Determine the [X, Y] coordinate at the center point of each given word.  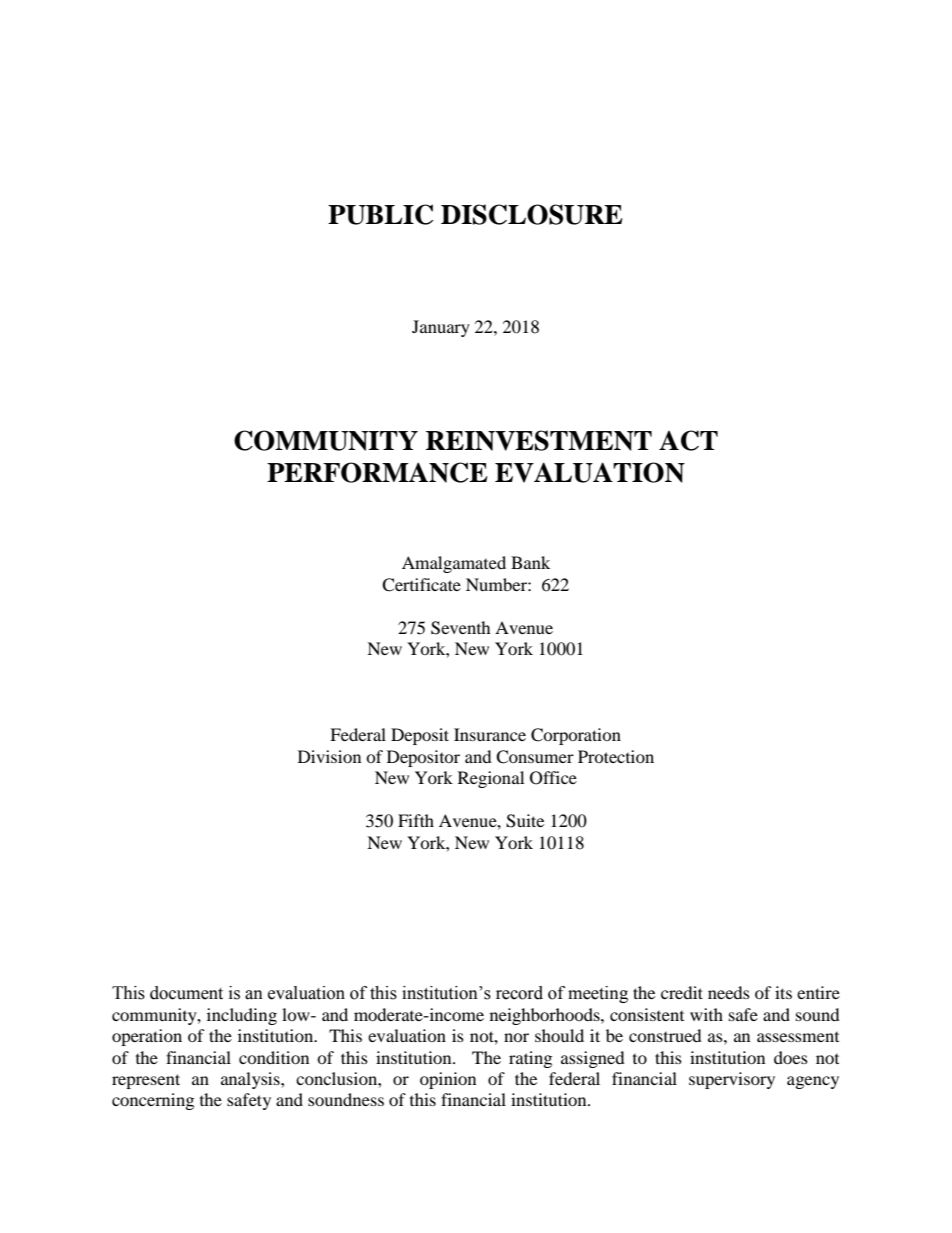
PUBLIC [380, 214]
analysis [251, 1080]
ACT [688, 440]
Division [329, 756]
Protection [616, 756]
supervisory [732, 1080]
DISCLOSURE [532, 214]
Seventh [461, 628]
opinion [448, 1080]
